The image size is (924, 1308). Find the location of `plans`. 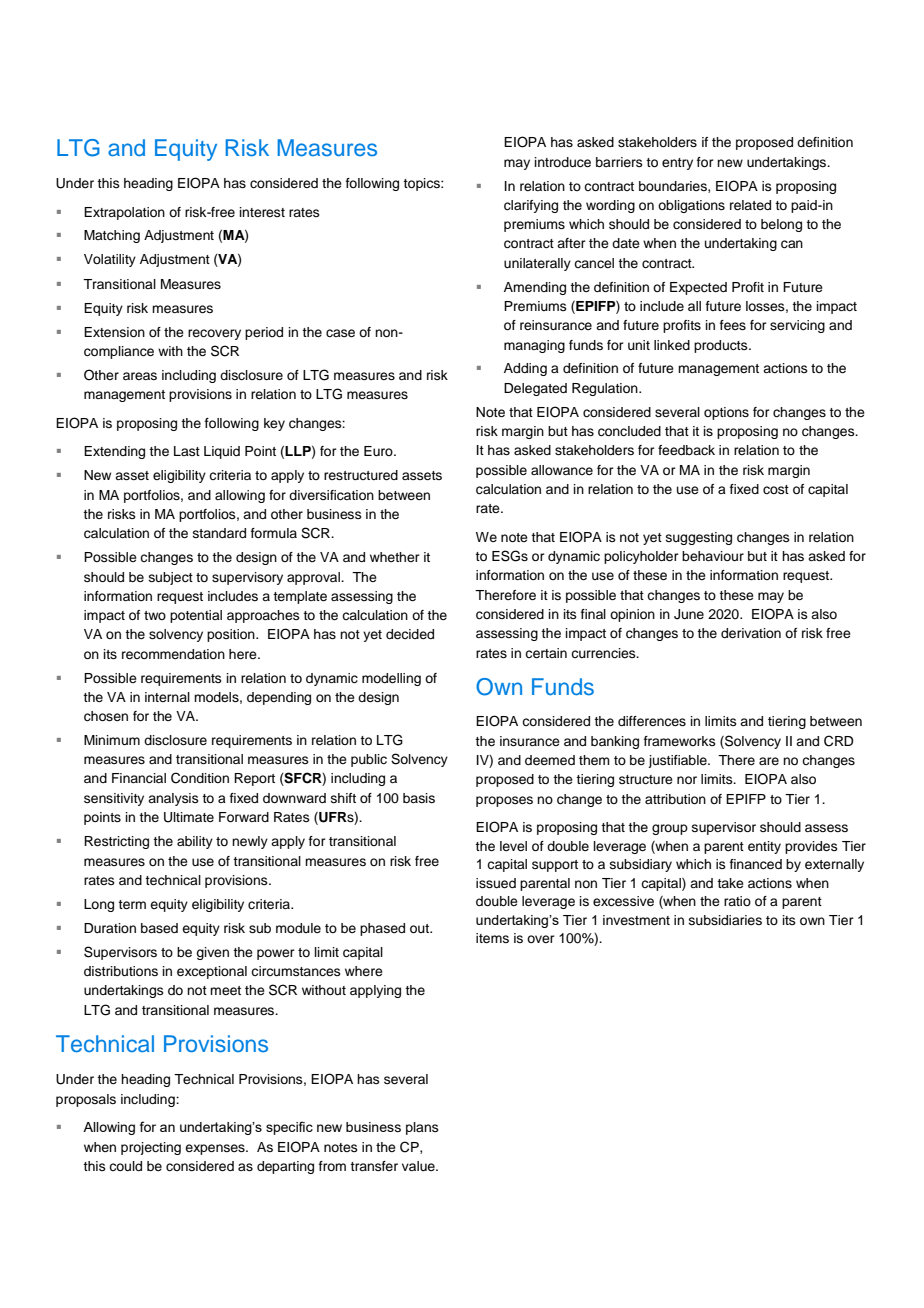

plans is located at coordinates (422, 1128).
